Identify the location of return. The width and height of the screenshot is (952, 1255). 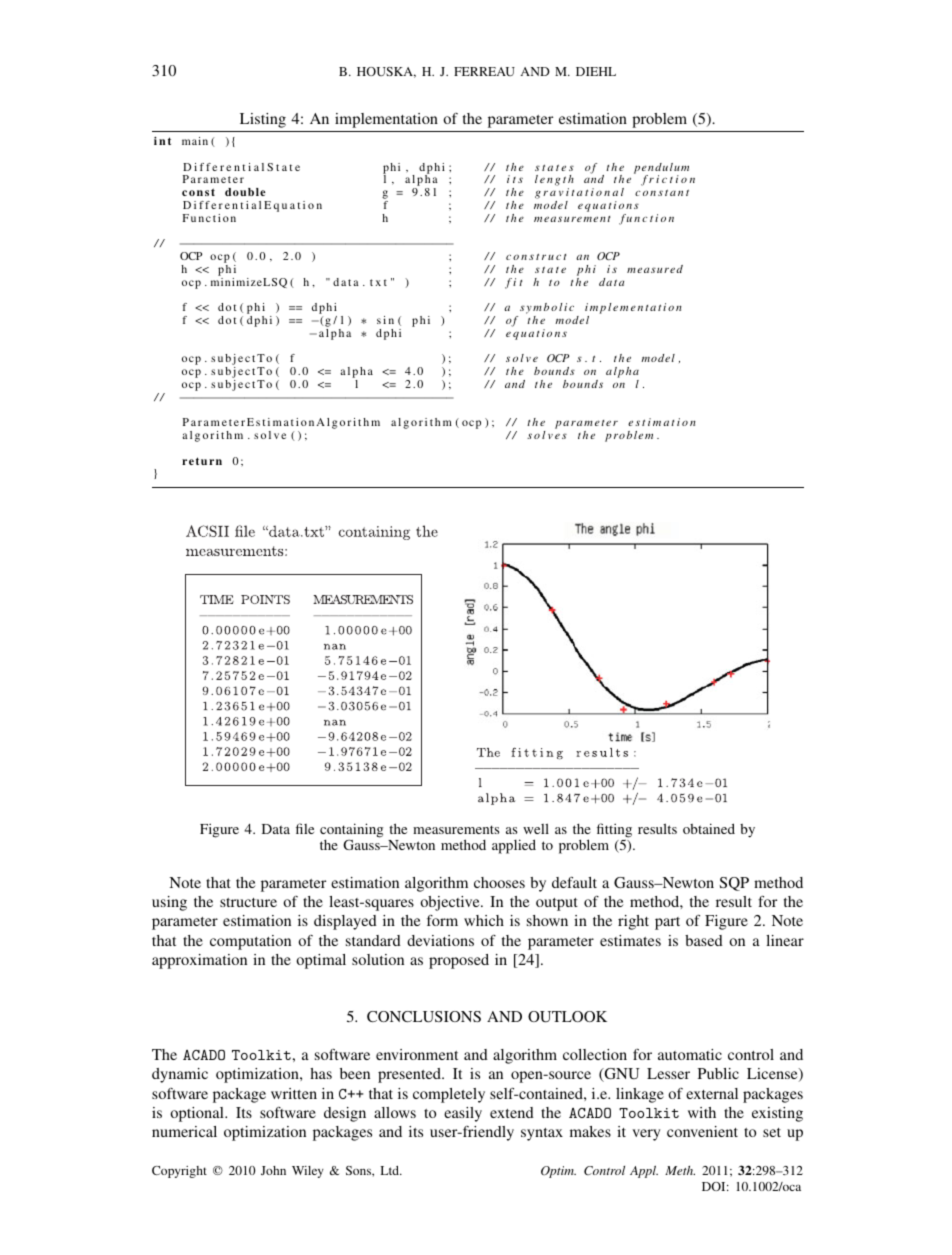
(202, 461).
